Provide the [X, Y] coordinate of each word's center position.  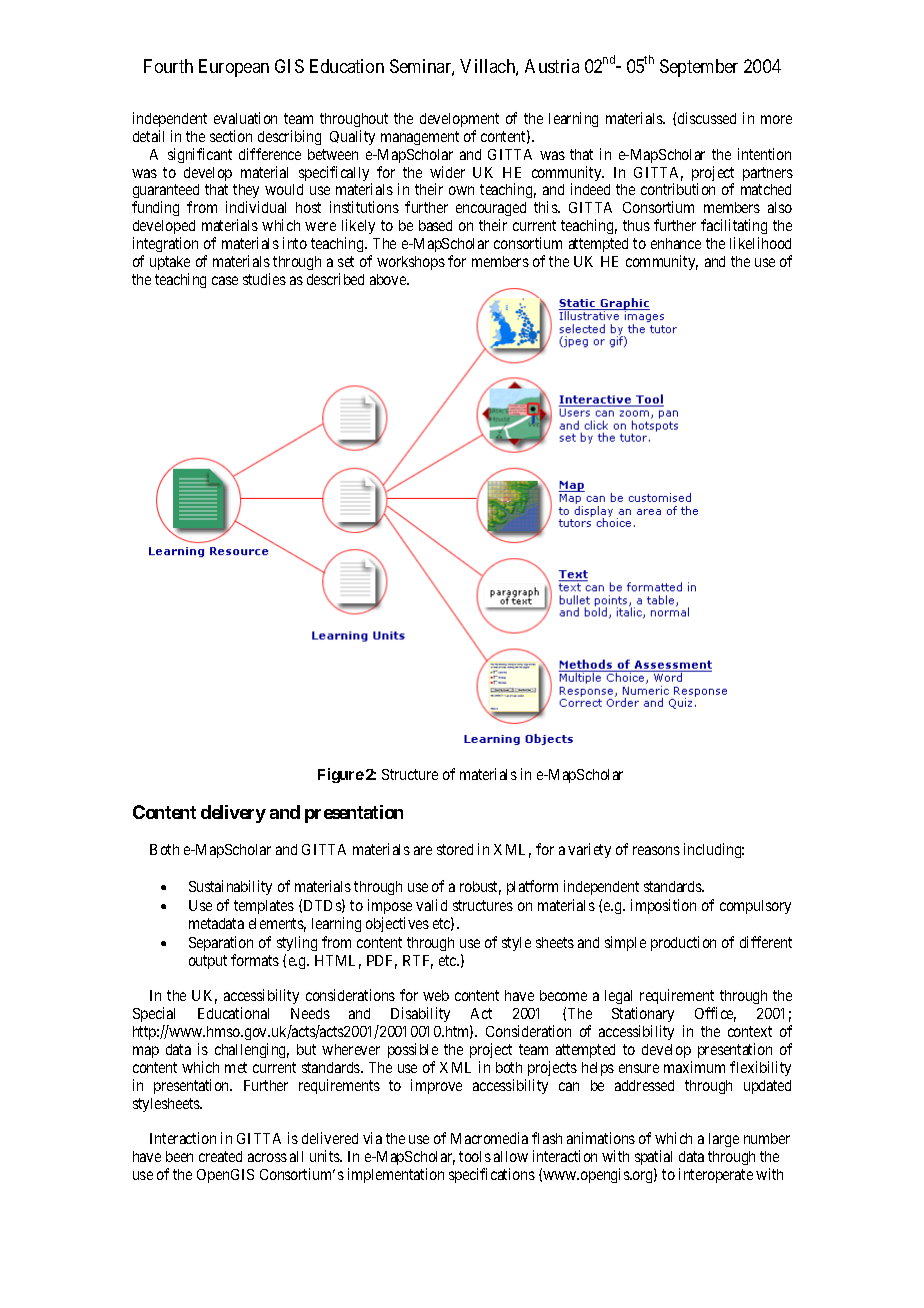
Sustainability [230, 887]
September [699, 68]
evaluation [245, 118]
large [724, 1140]
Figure [341, 775]
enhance [676, 243]
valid [431, 905]
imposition [663, 906]
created [220, 1156]
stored [455, 849]
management [420, 138]
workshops [411, 263]
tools [475, 1156]
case [225, 280]
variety [589, 850]
